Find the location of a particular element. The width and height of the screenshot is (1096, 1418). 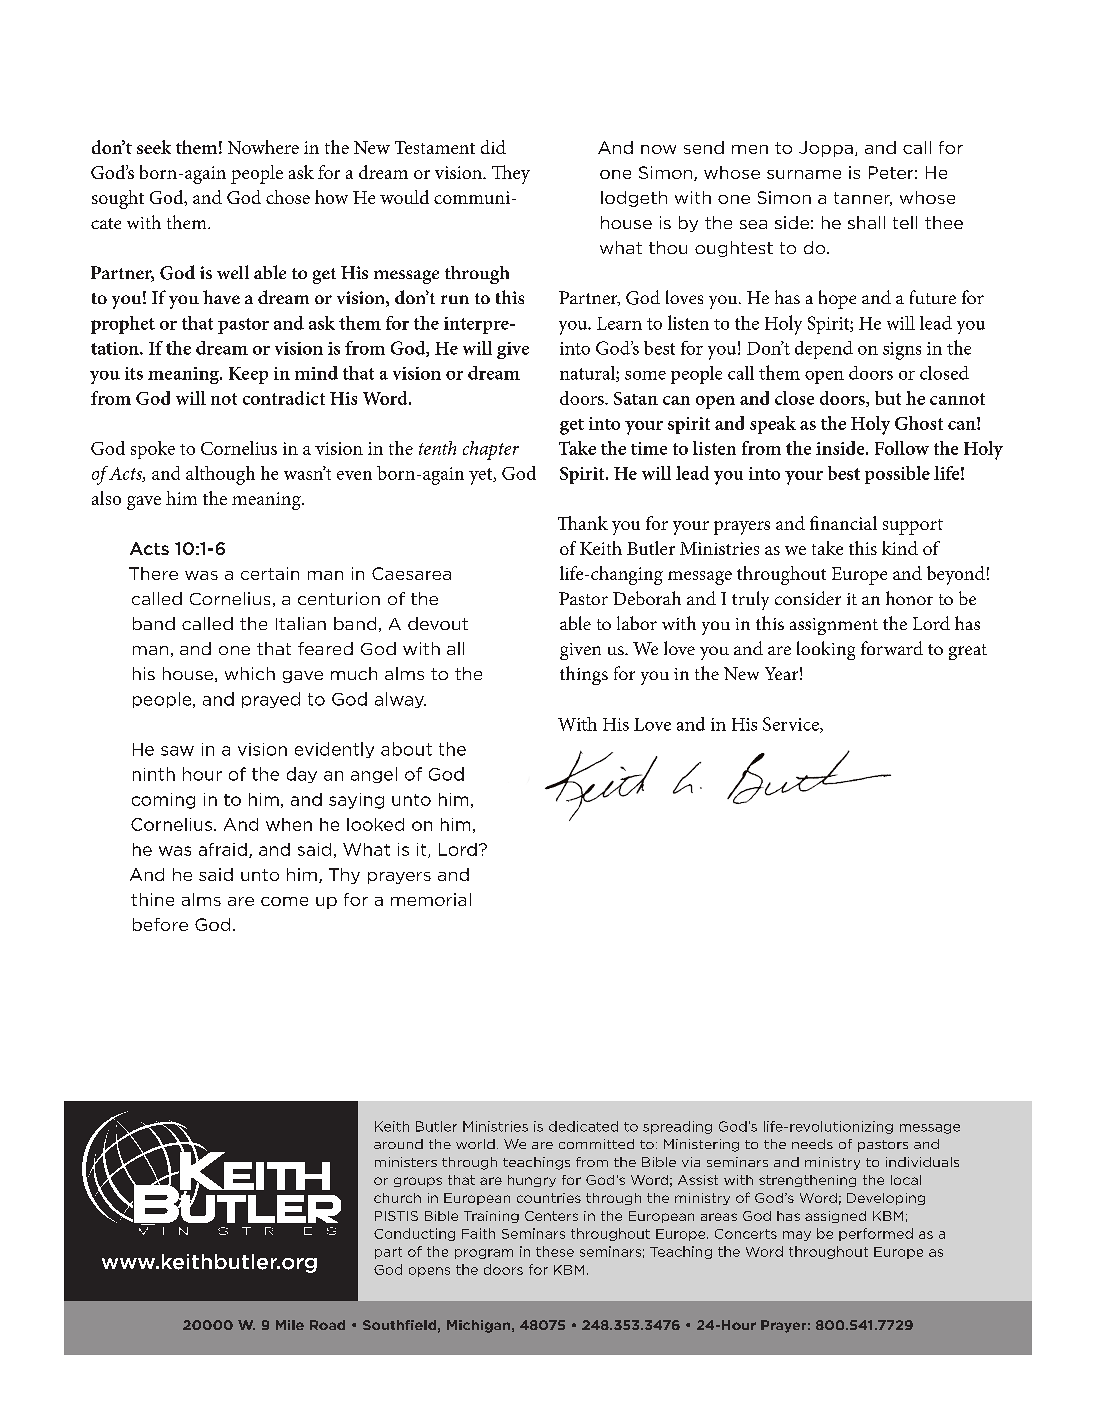

before is located at coordinates (160, 924).
